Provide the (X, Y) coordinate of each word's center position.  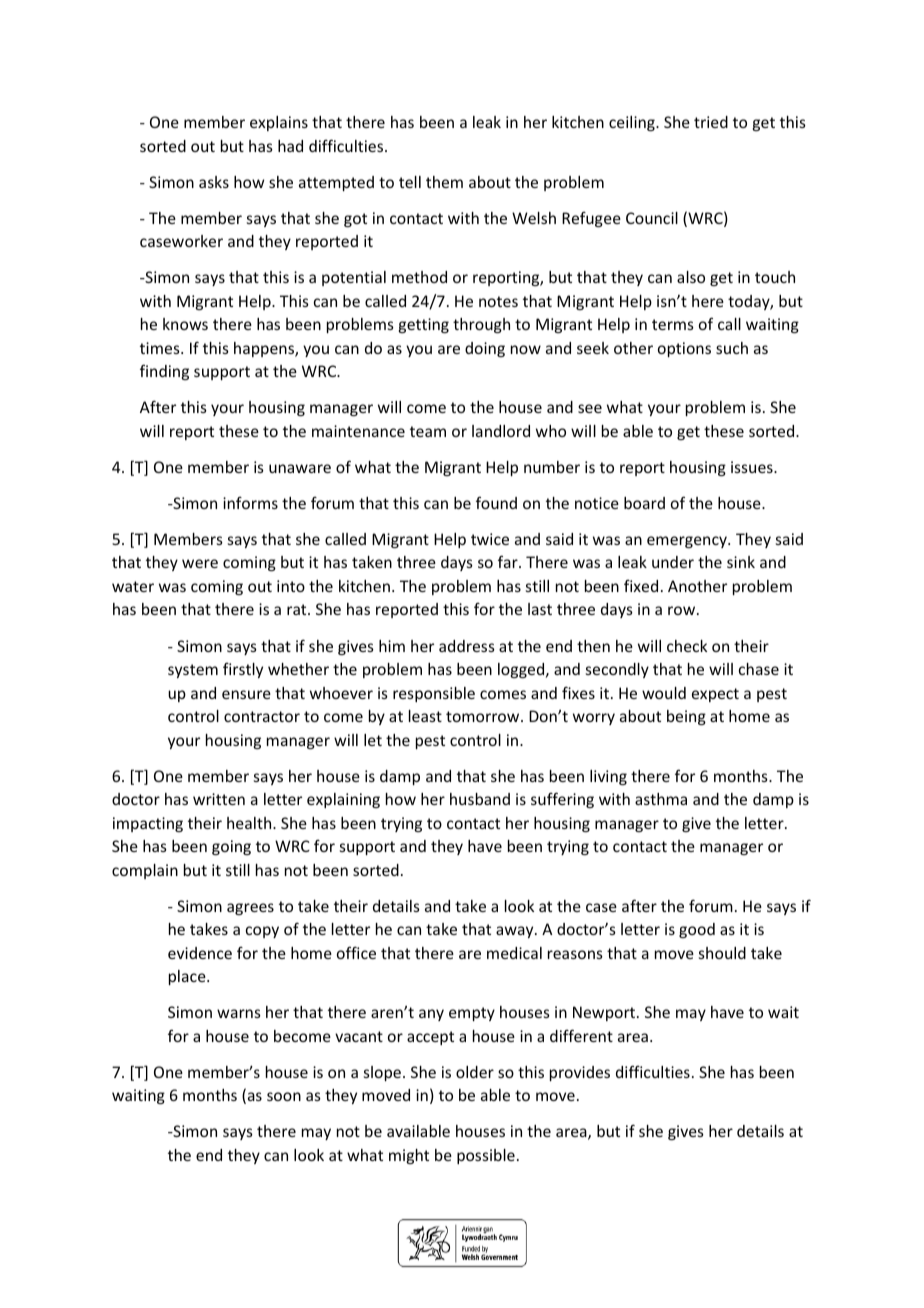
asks (214, 182)
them (444, 182)
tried (711, 122)
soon (284, 1096)
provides (580, 1073)
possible (486, 1156)
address (467, 646)
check (687, 646)
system (193, 671)
